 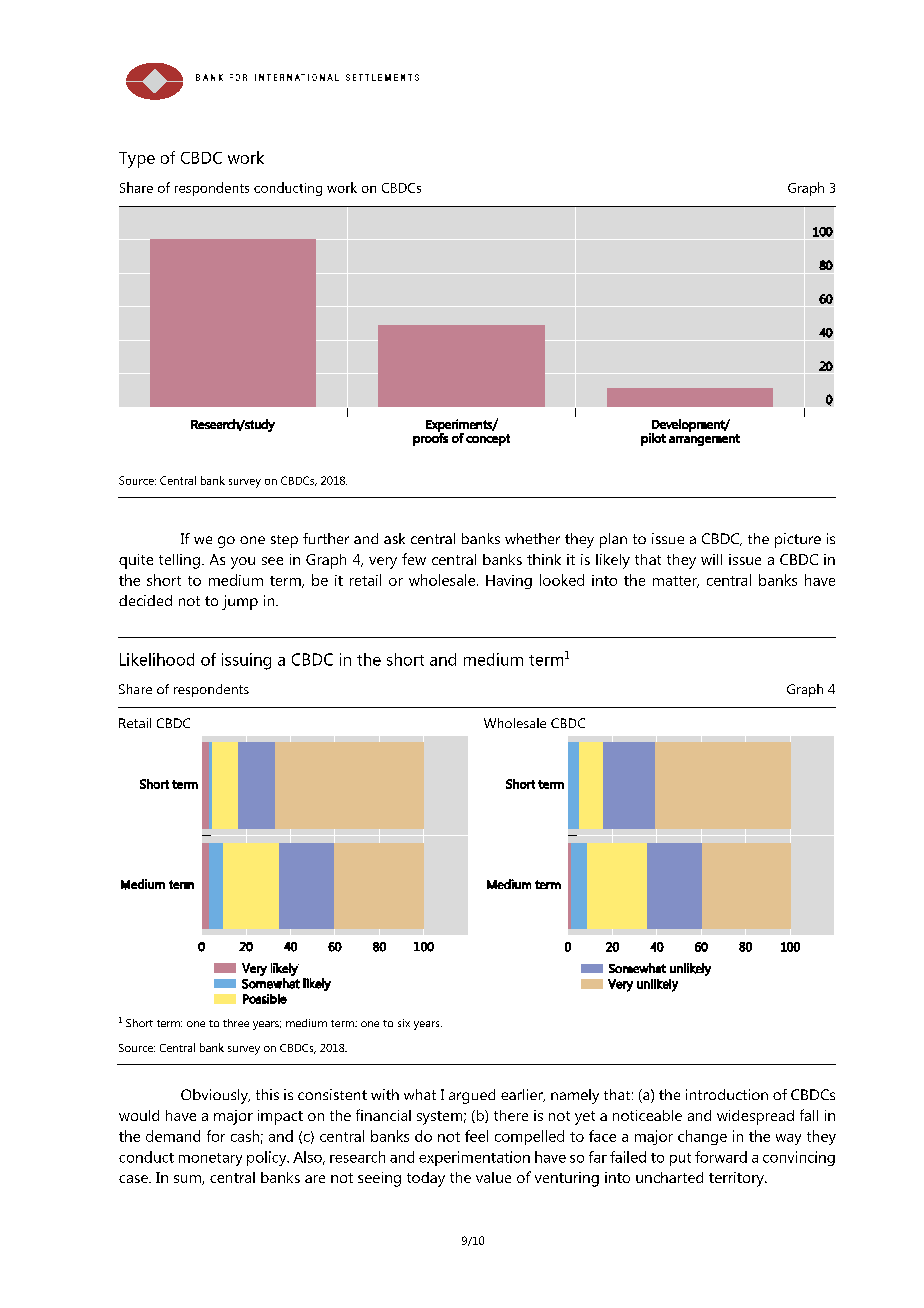 I want to click on you, so click(x=243, y=563).
